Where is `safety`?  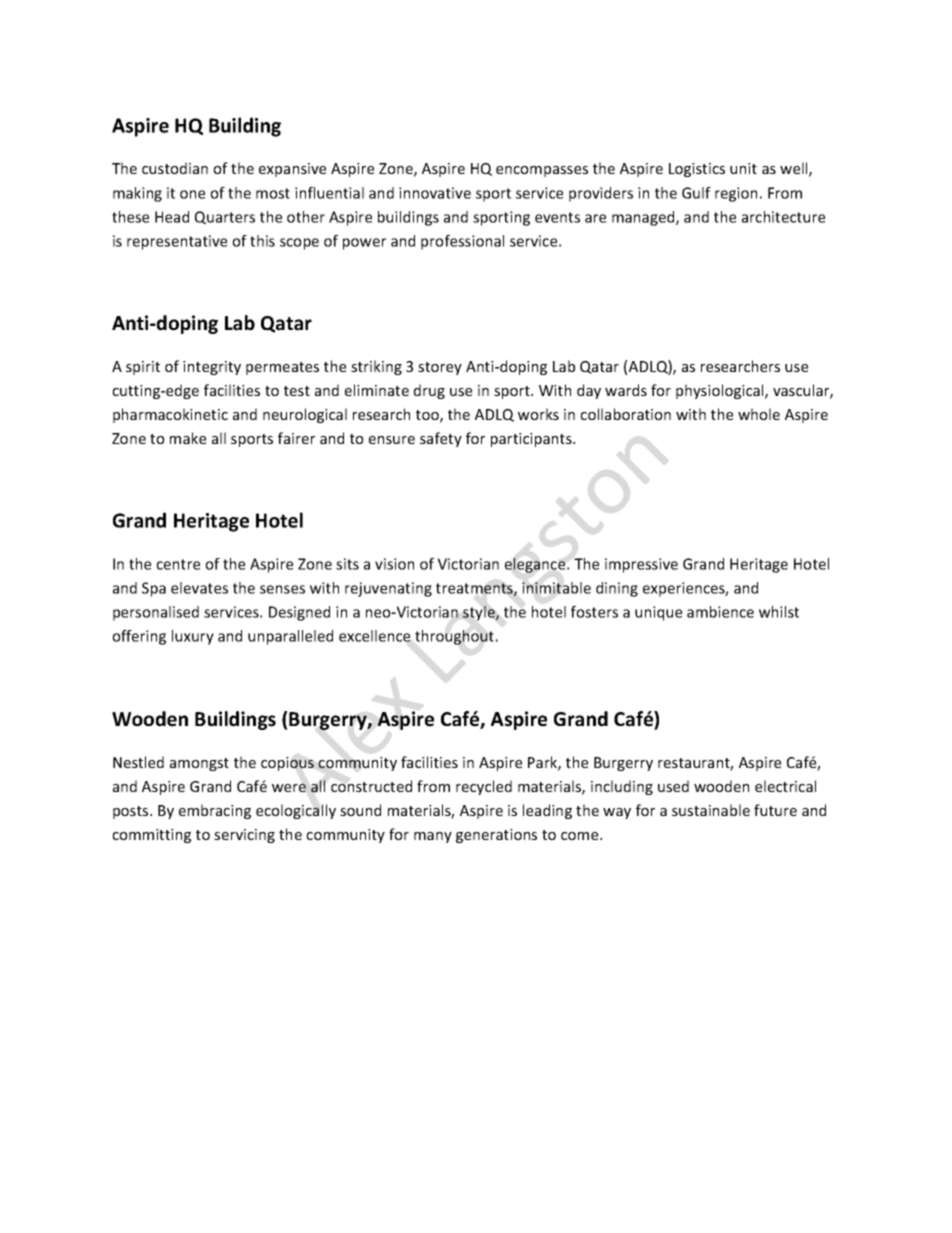
safety is located at coordinates (441, 439).
